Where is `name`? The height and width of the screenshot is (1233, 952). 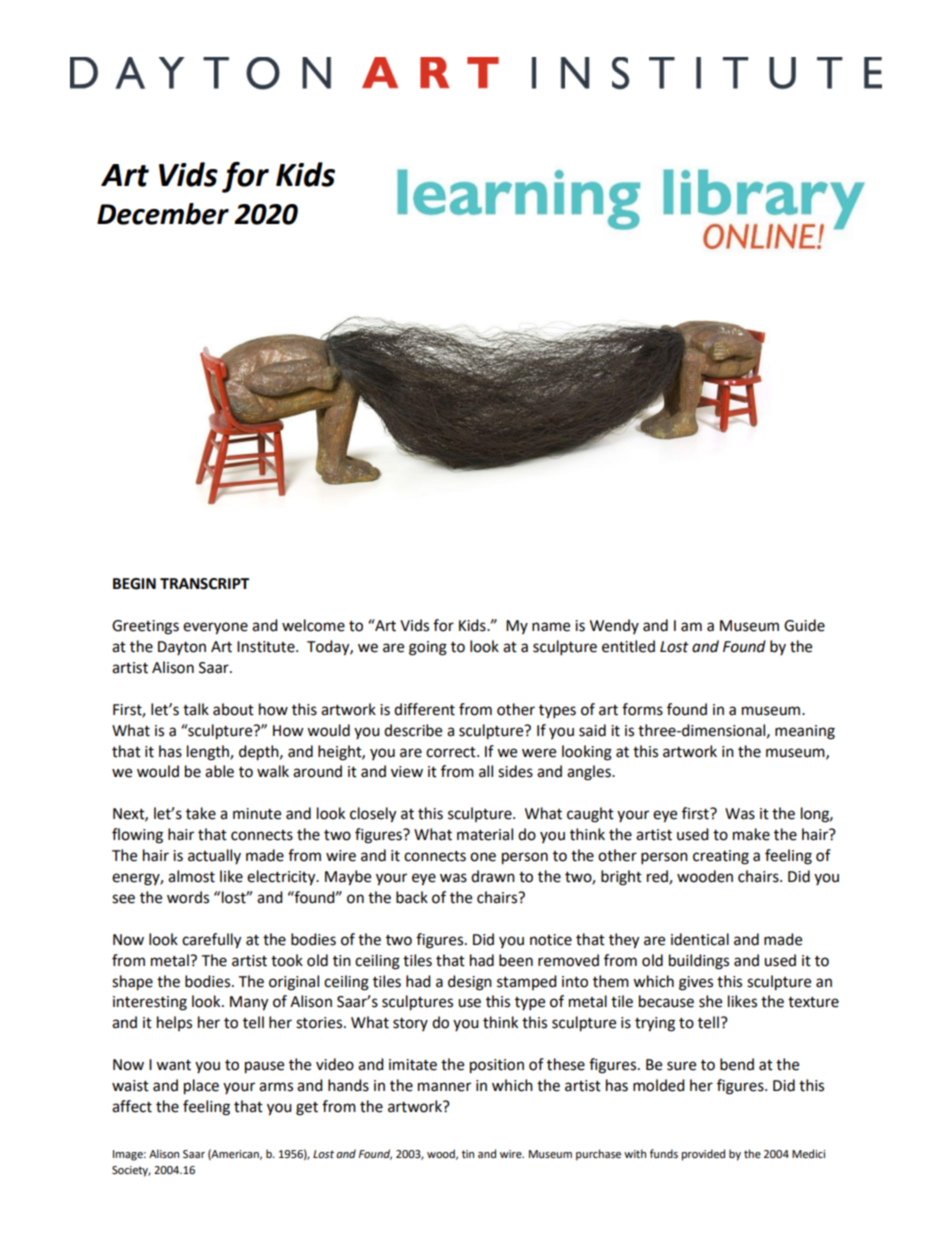 name is located at coordinates (551, 627).
